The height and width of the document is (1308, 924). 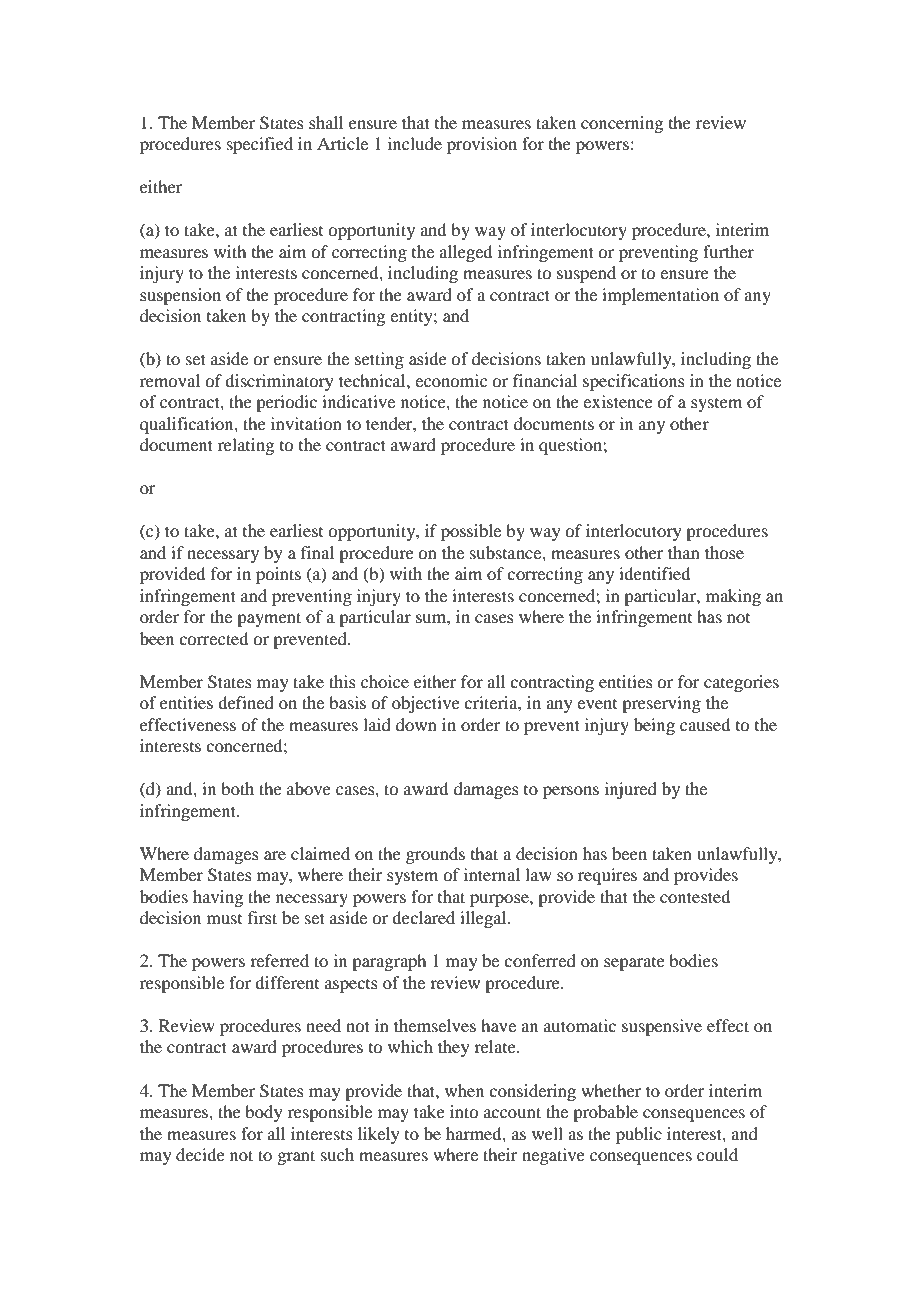 What do you see at coordinates (246, 702) in the document?
I see `defined` at bounding box center [246, 702].
